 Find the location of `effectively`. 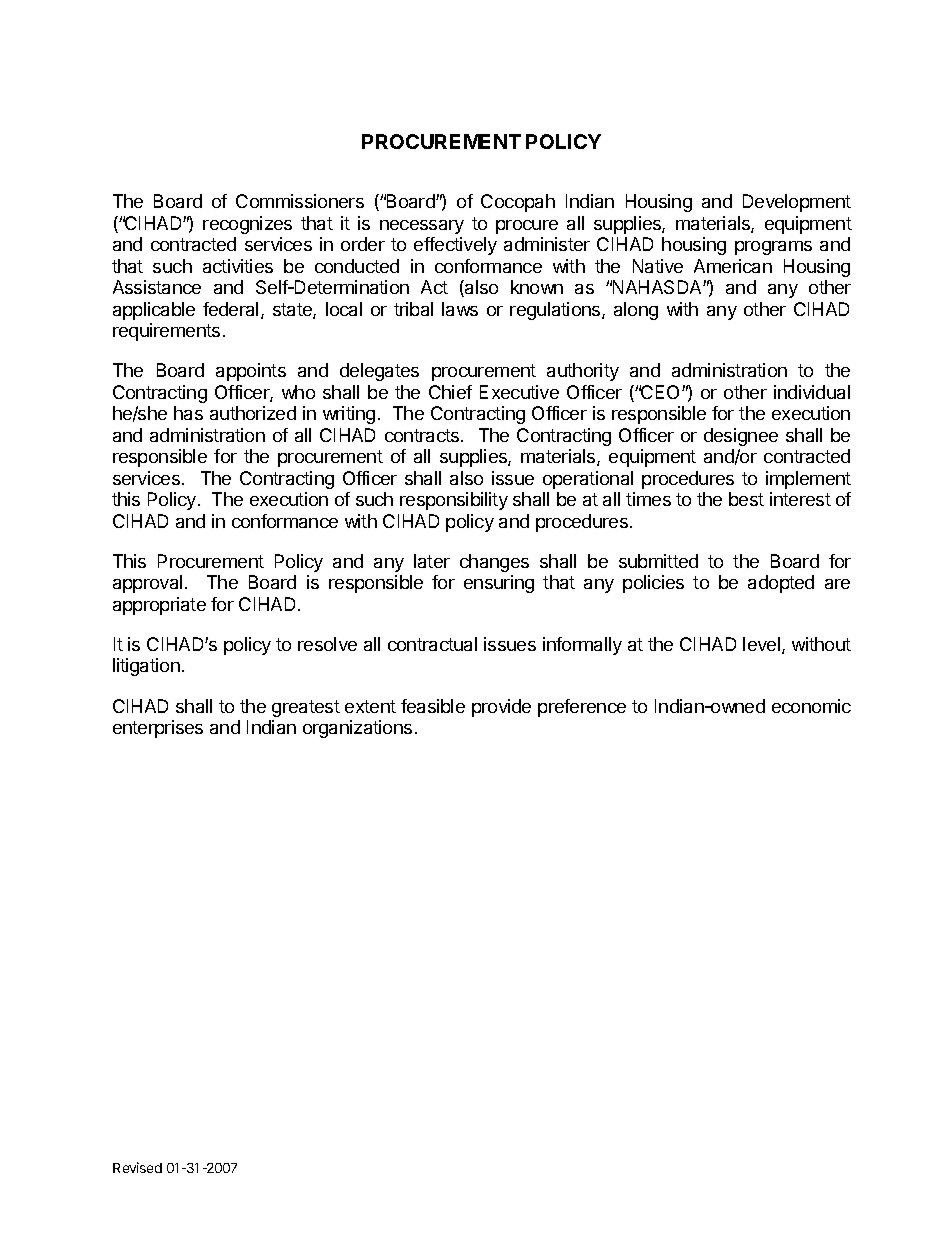

effectively is located at coordinates (455, 246).
